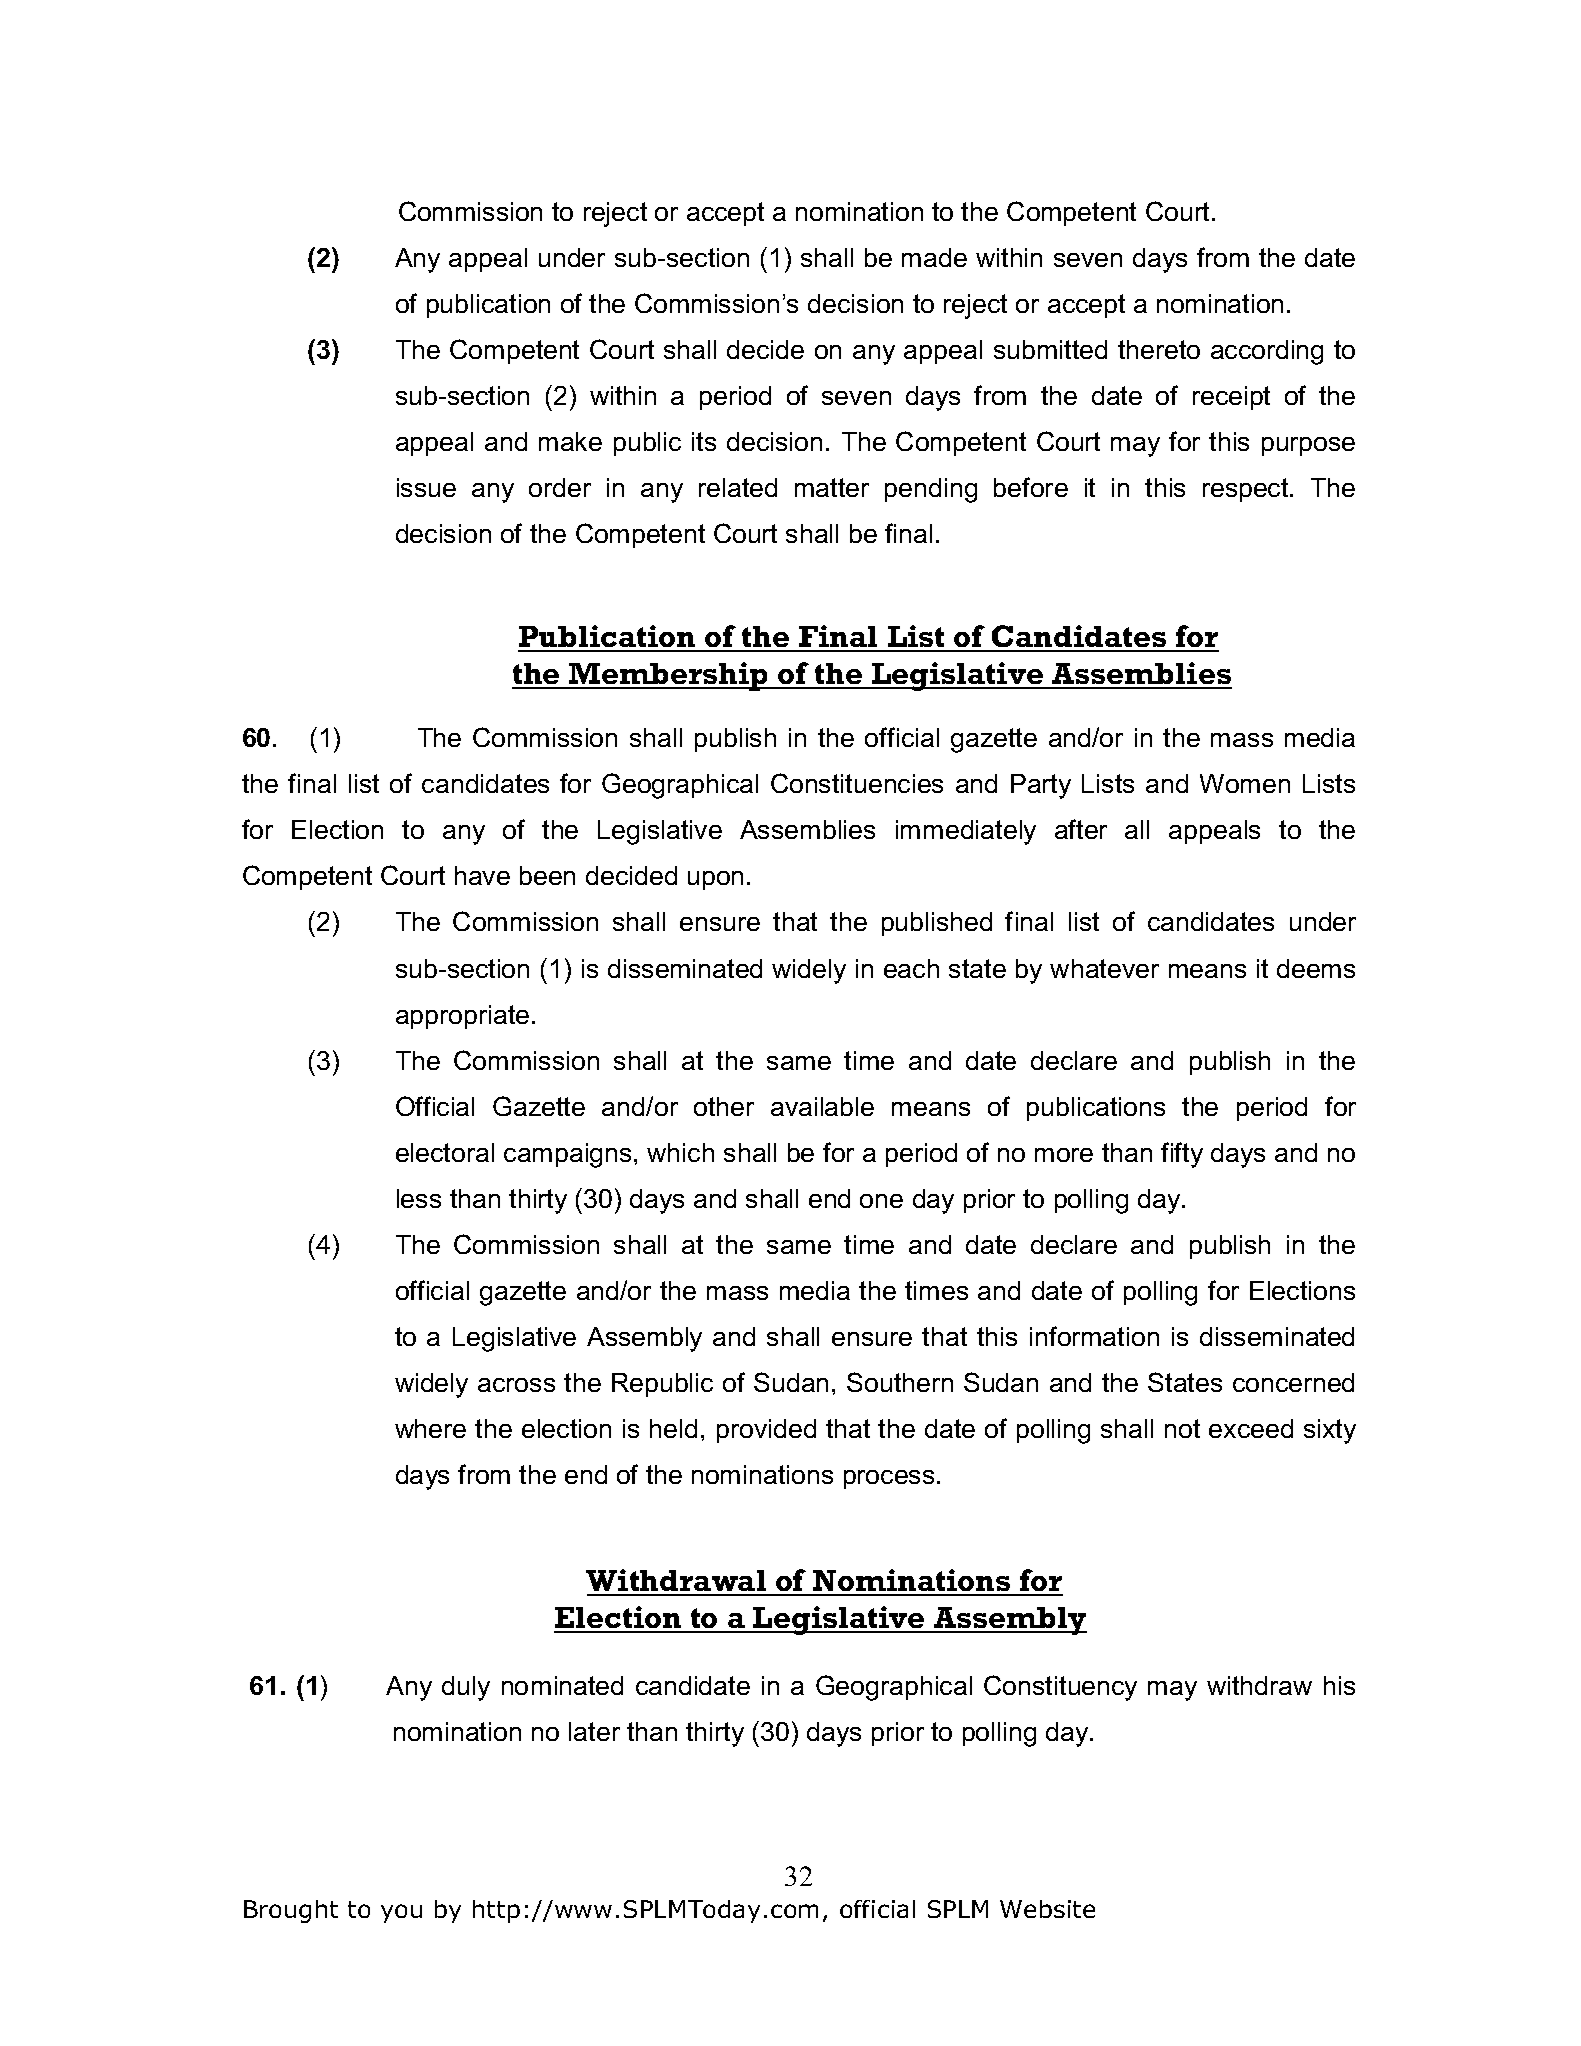  What do you see at coordinates (934, 257) in the document?
I see `made` at bounding box center [934, 257].
